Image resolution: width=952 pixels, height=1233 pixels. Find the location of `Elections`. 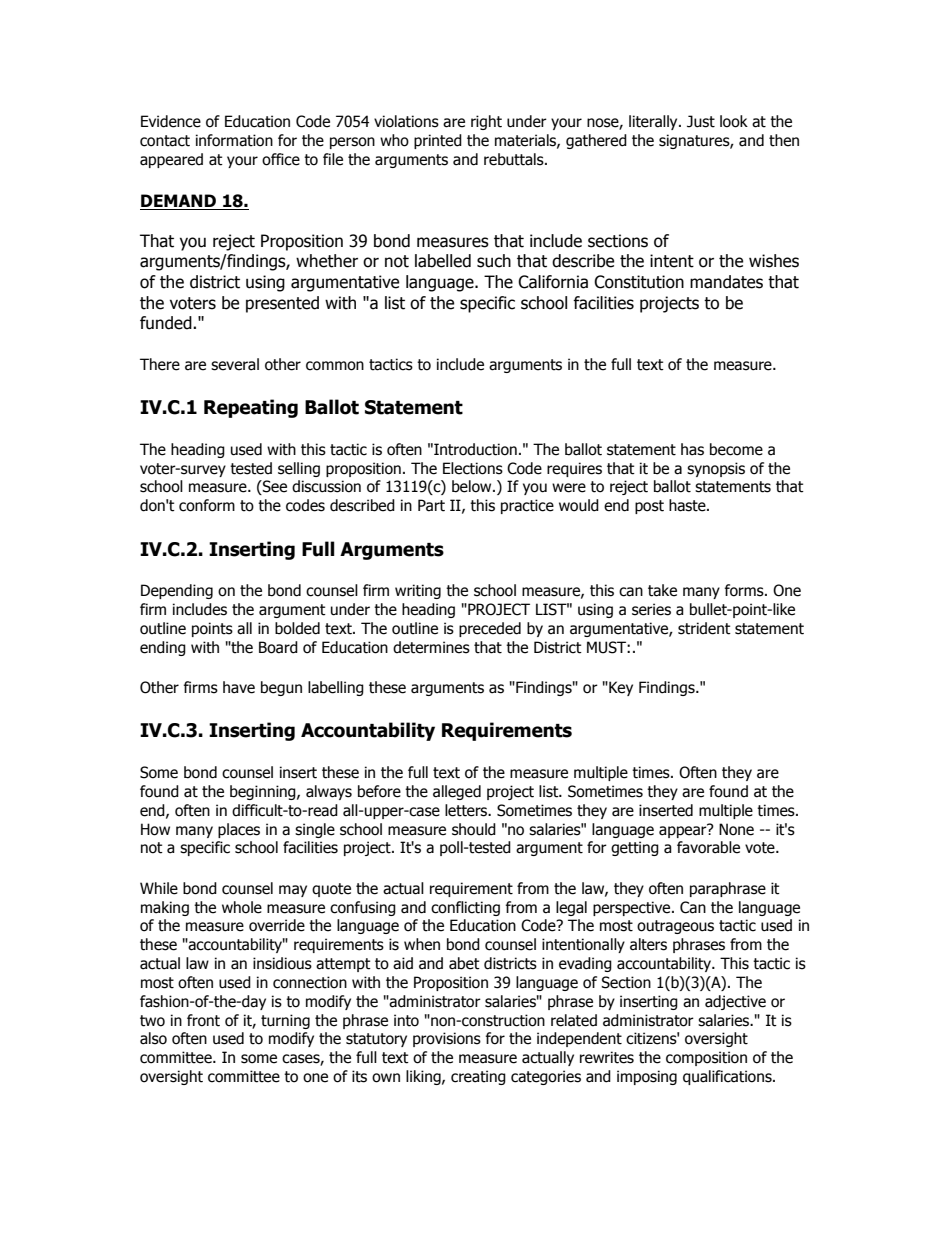

Elections is located at coordinates (473, 468).
